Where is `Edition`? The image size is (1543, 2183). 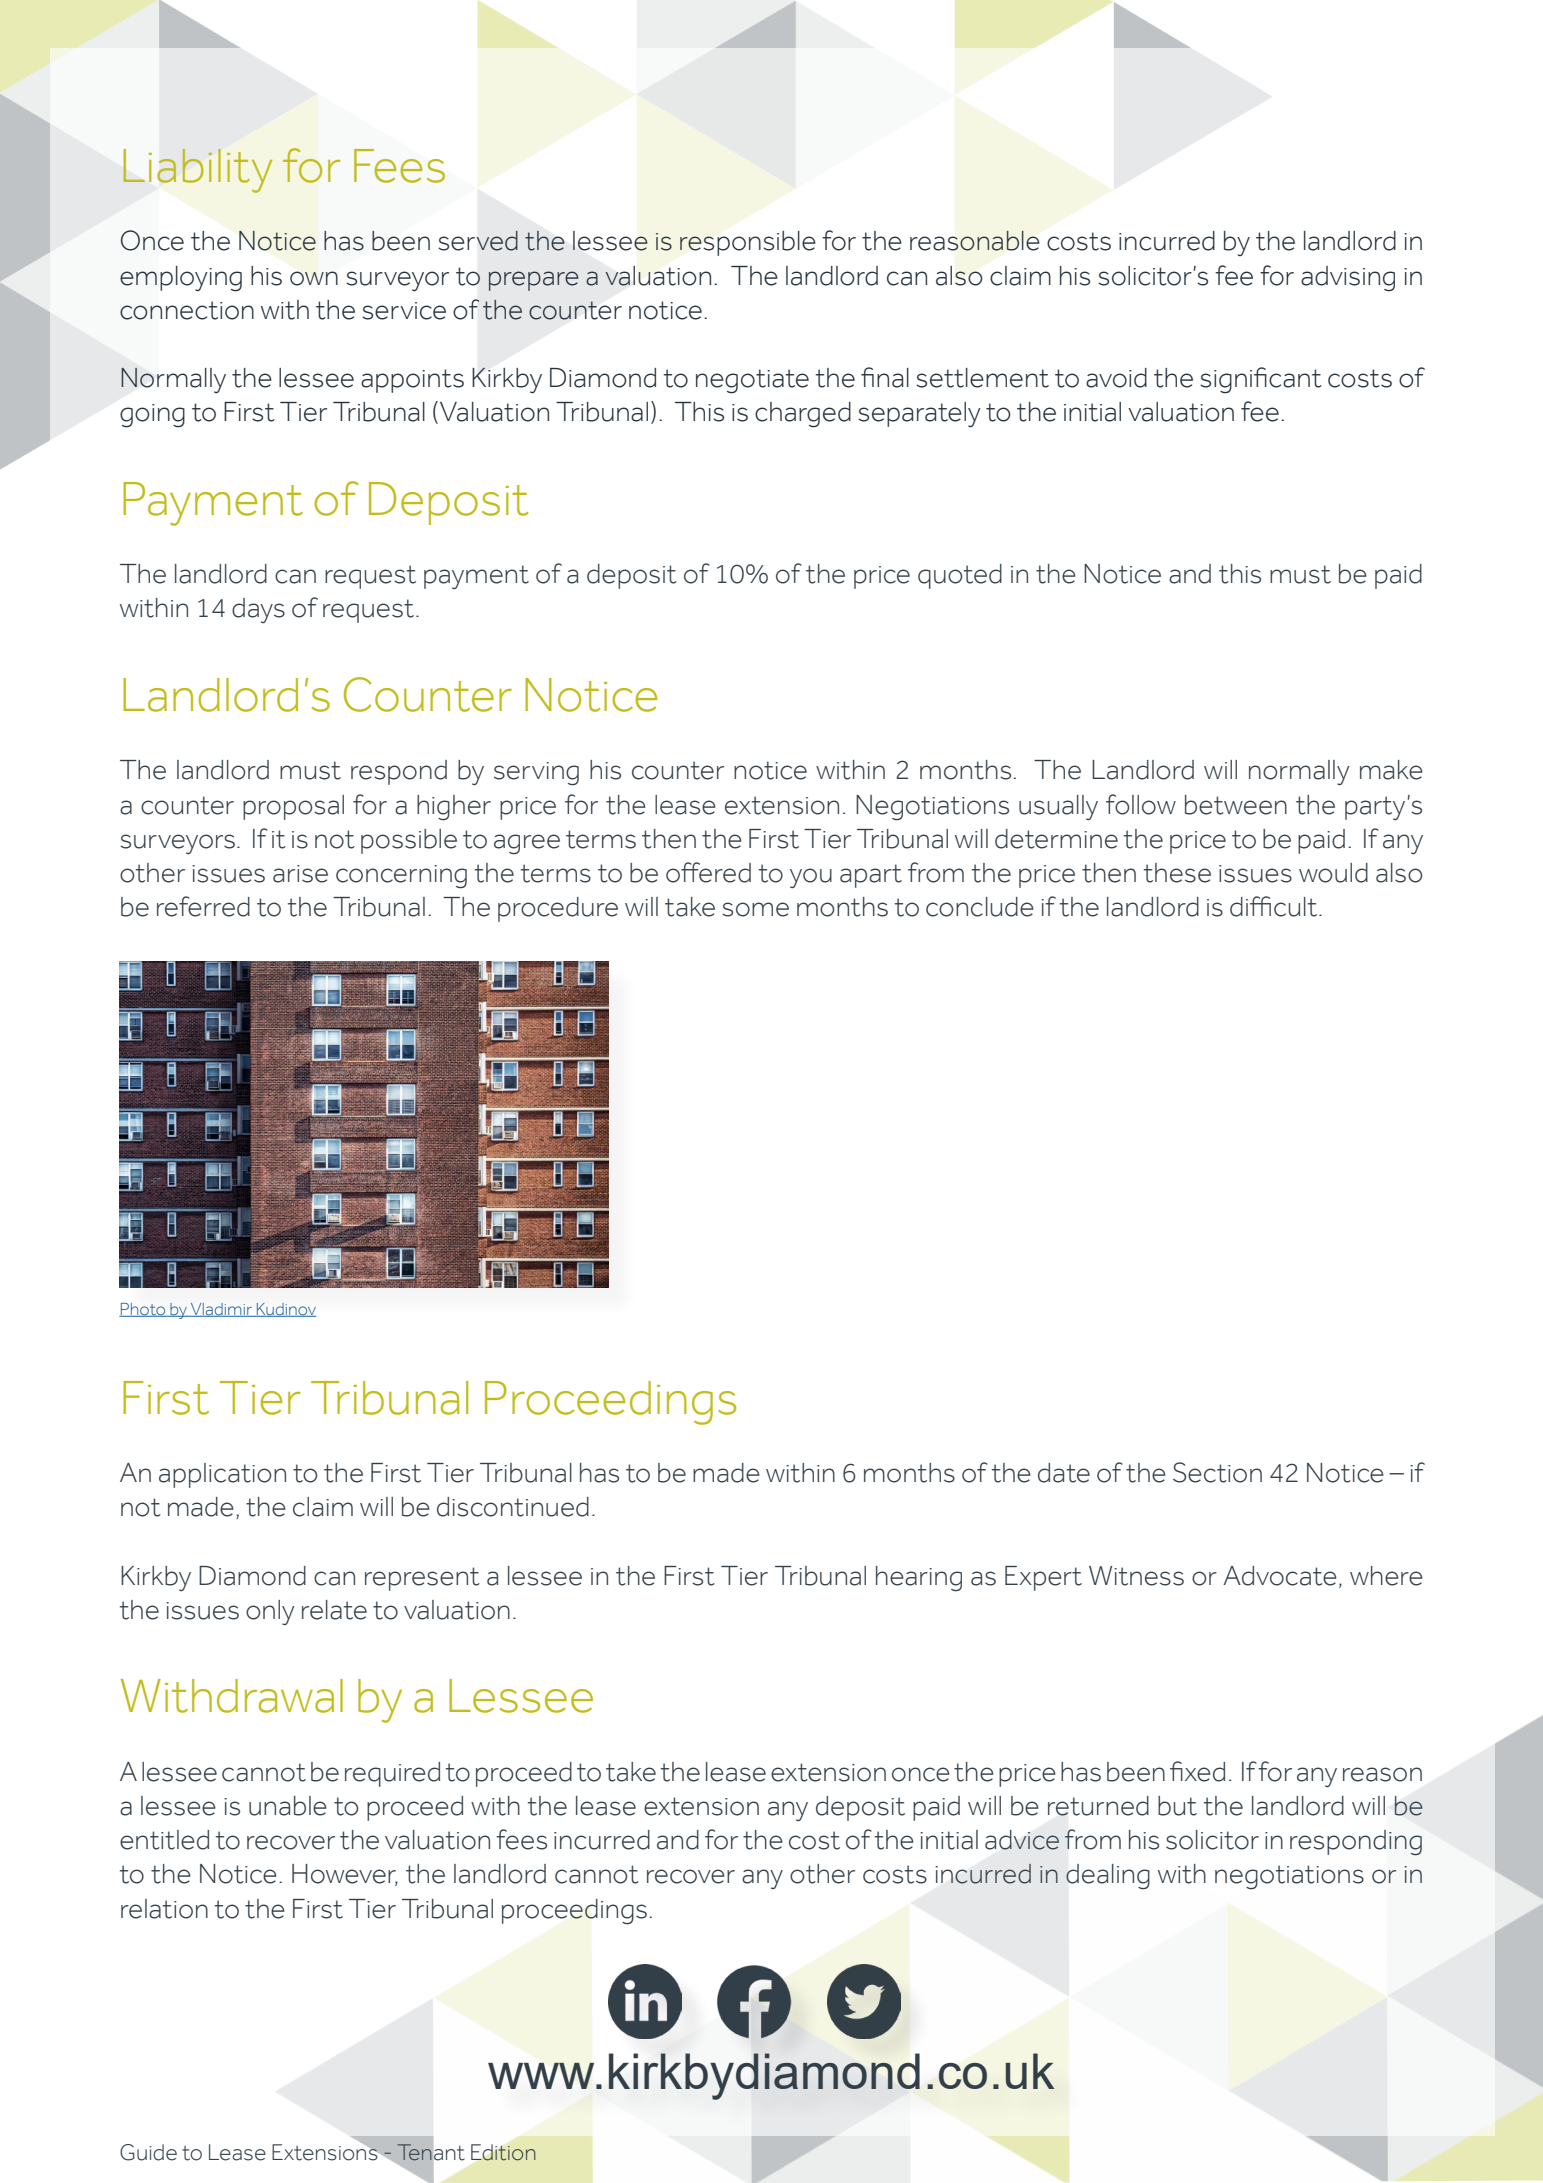 Edition is located at coordinates (503, 2152).
